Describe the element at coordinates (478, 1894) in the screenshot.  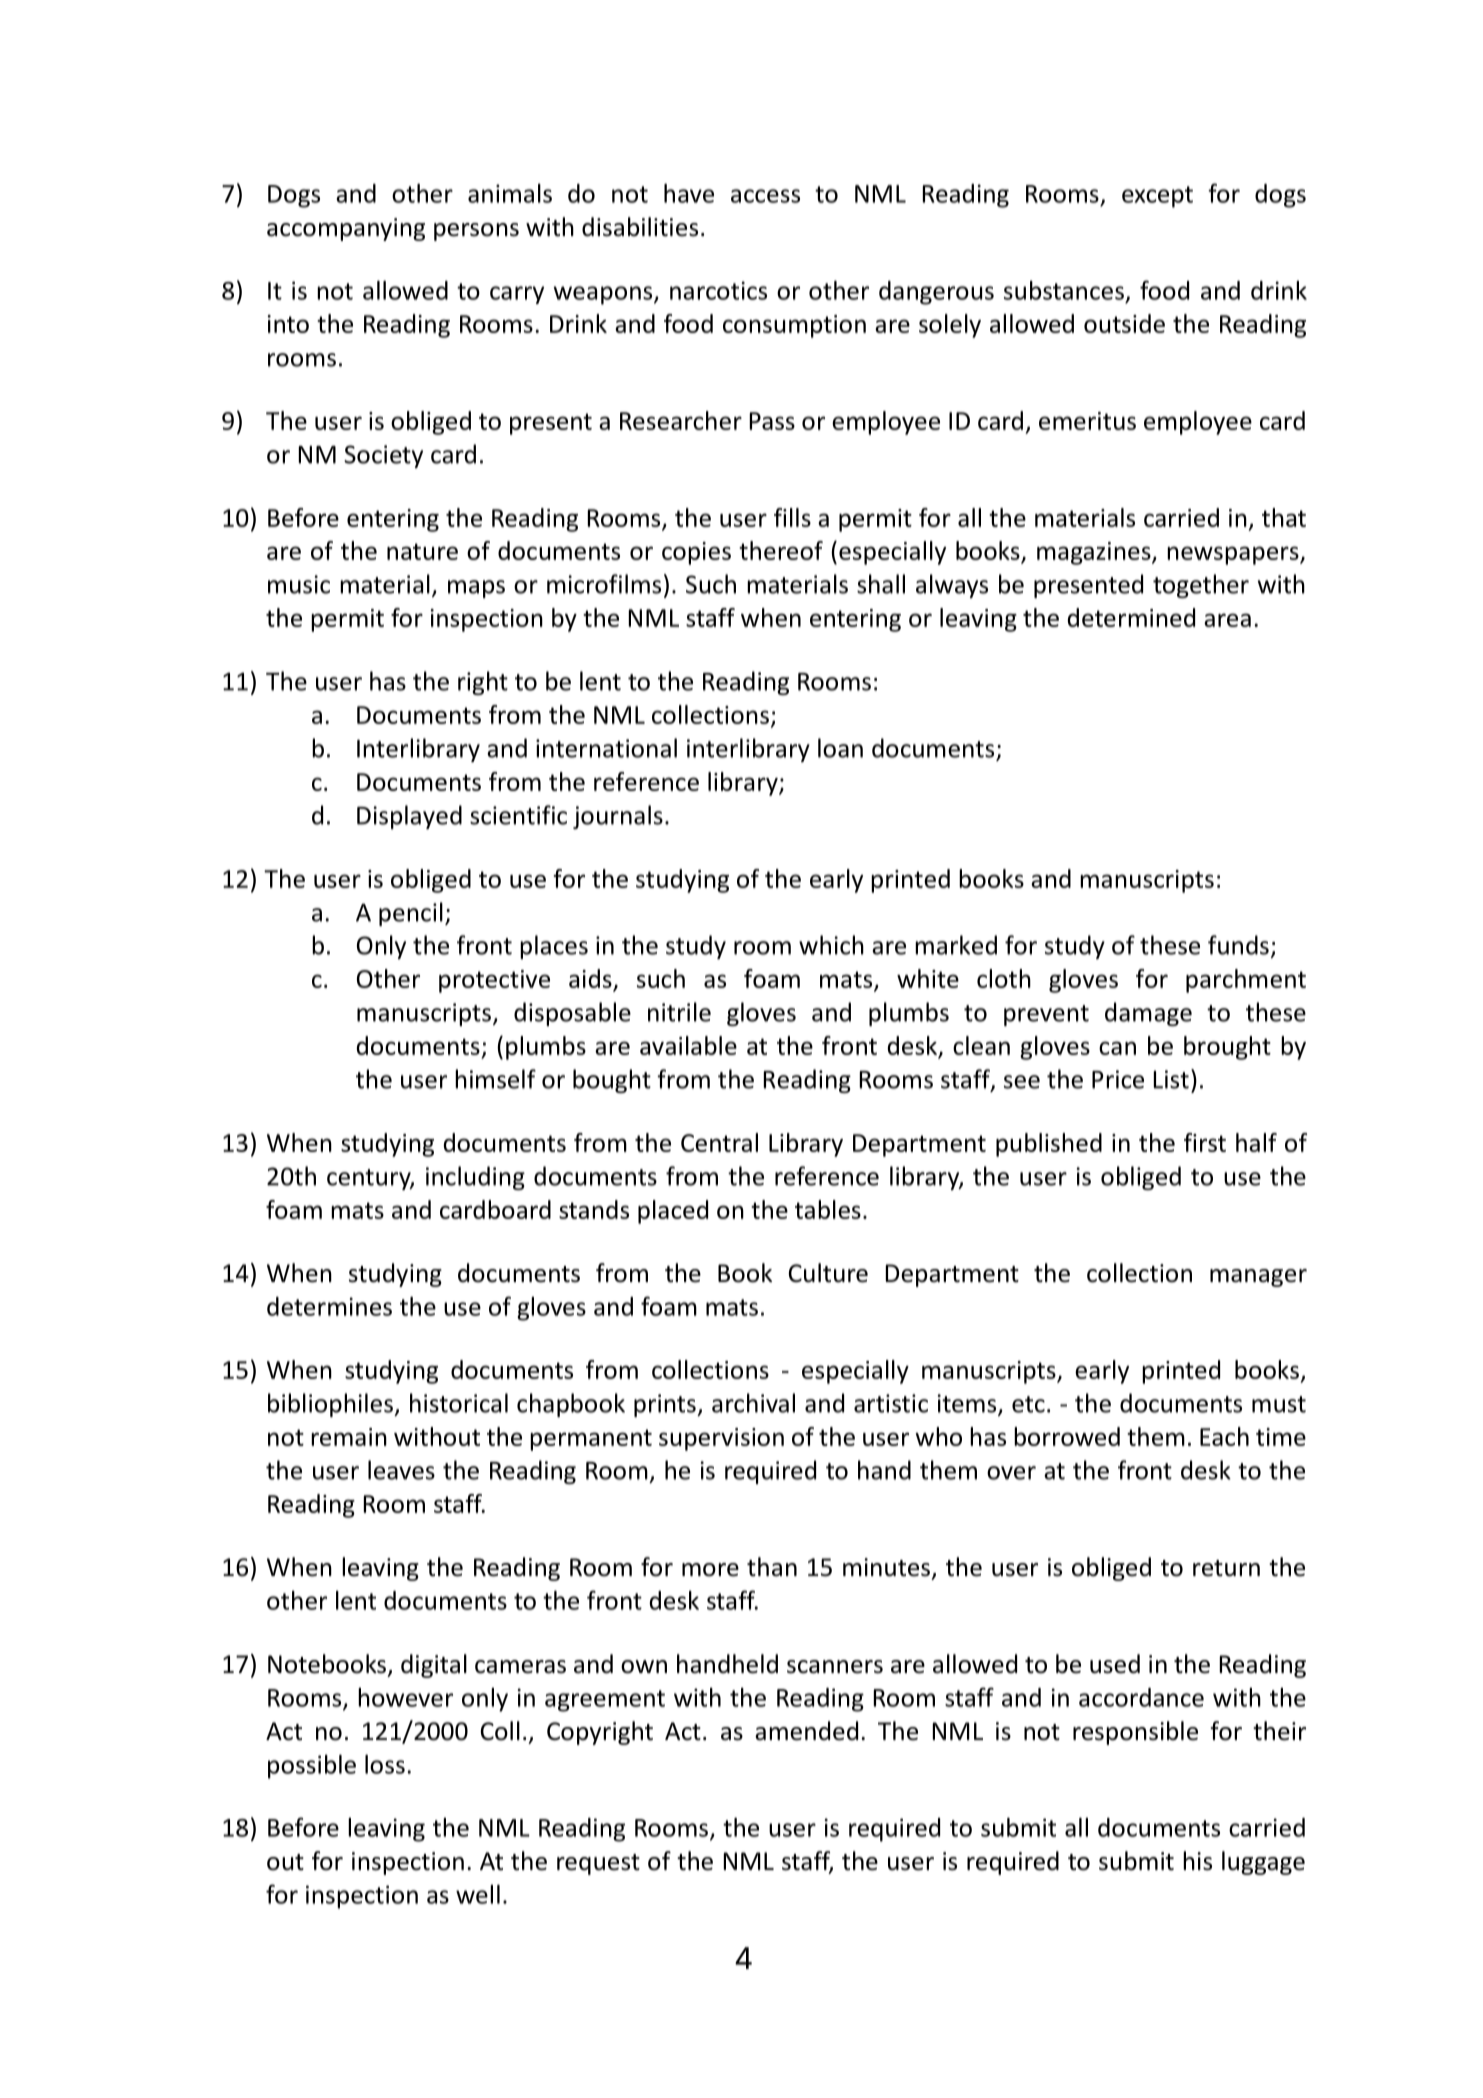
I see `well` at that location.
